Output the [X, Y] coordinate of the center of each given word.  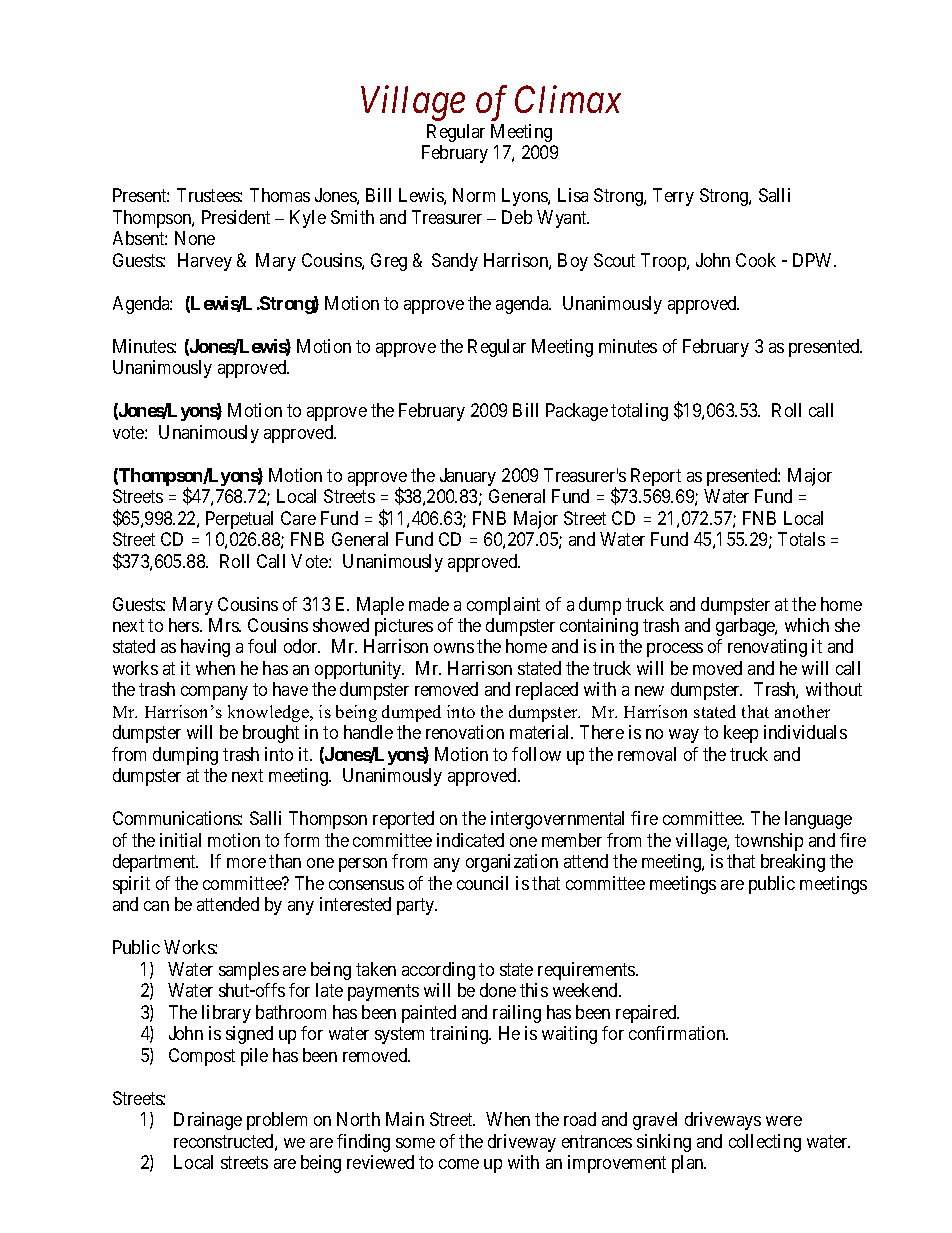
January [468, 477]
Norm [474, 195]
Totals [801, 539]
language [818, 820]
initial [180, 840]
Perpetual [239, 520]
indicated [470, 840]
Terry [673, 197]
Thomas [280, 195]
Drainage [208, 1121]
